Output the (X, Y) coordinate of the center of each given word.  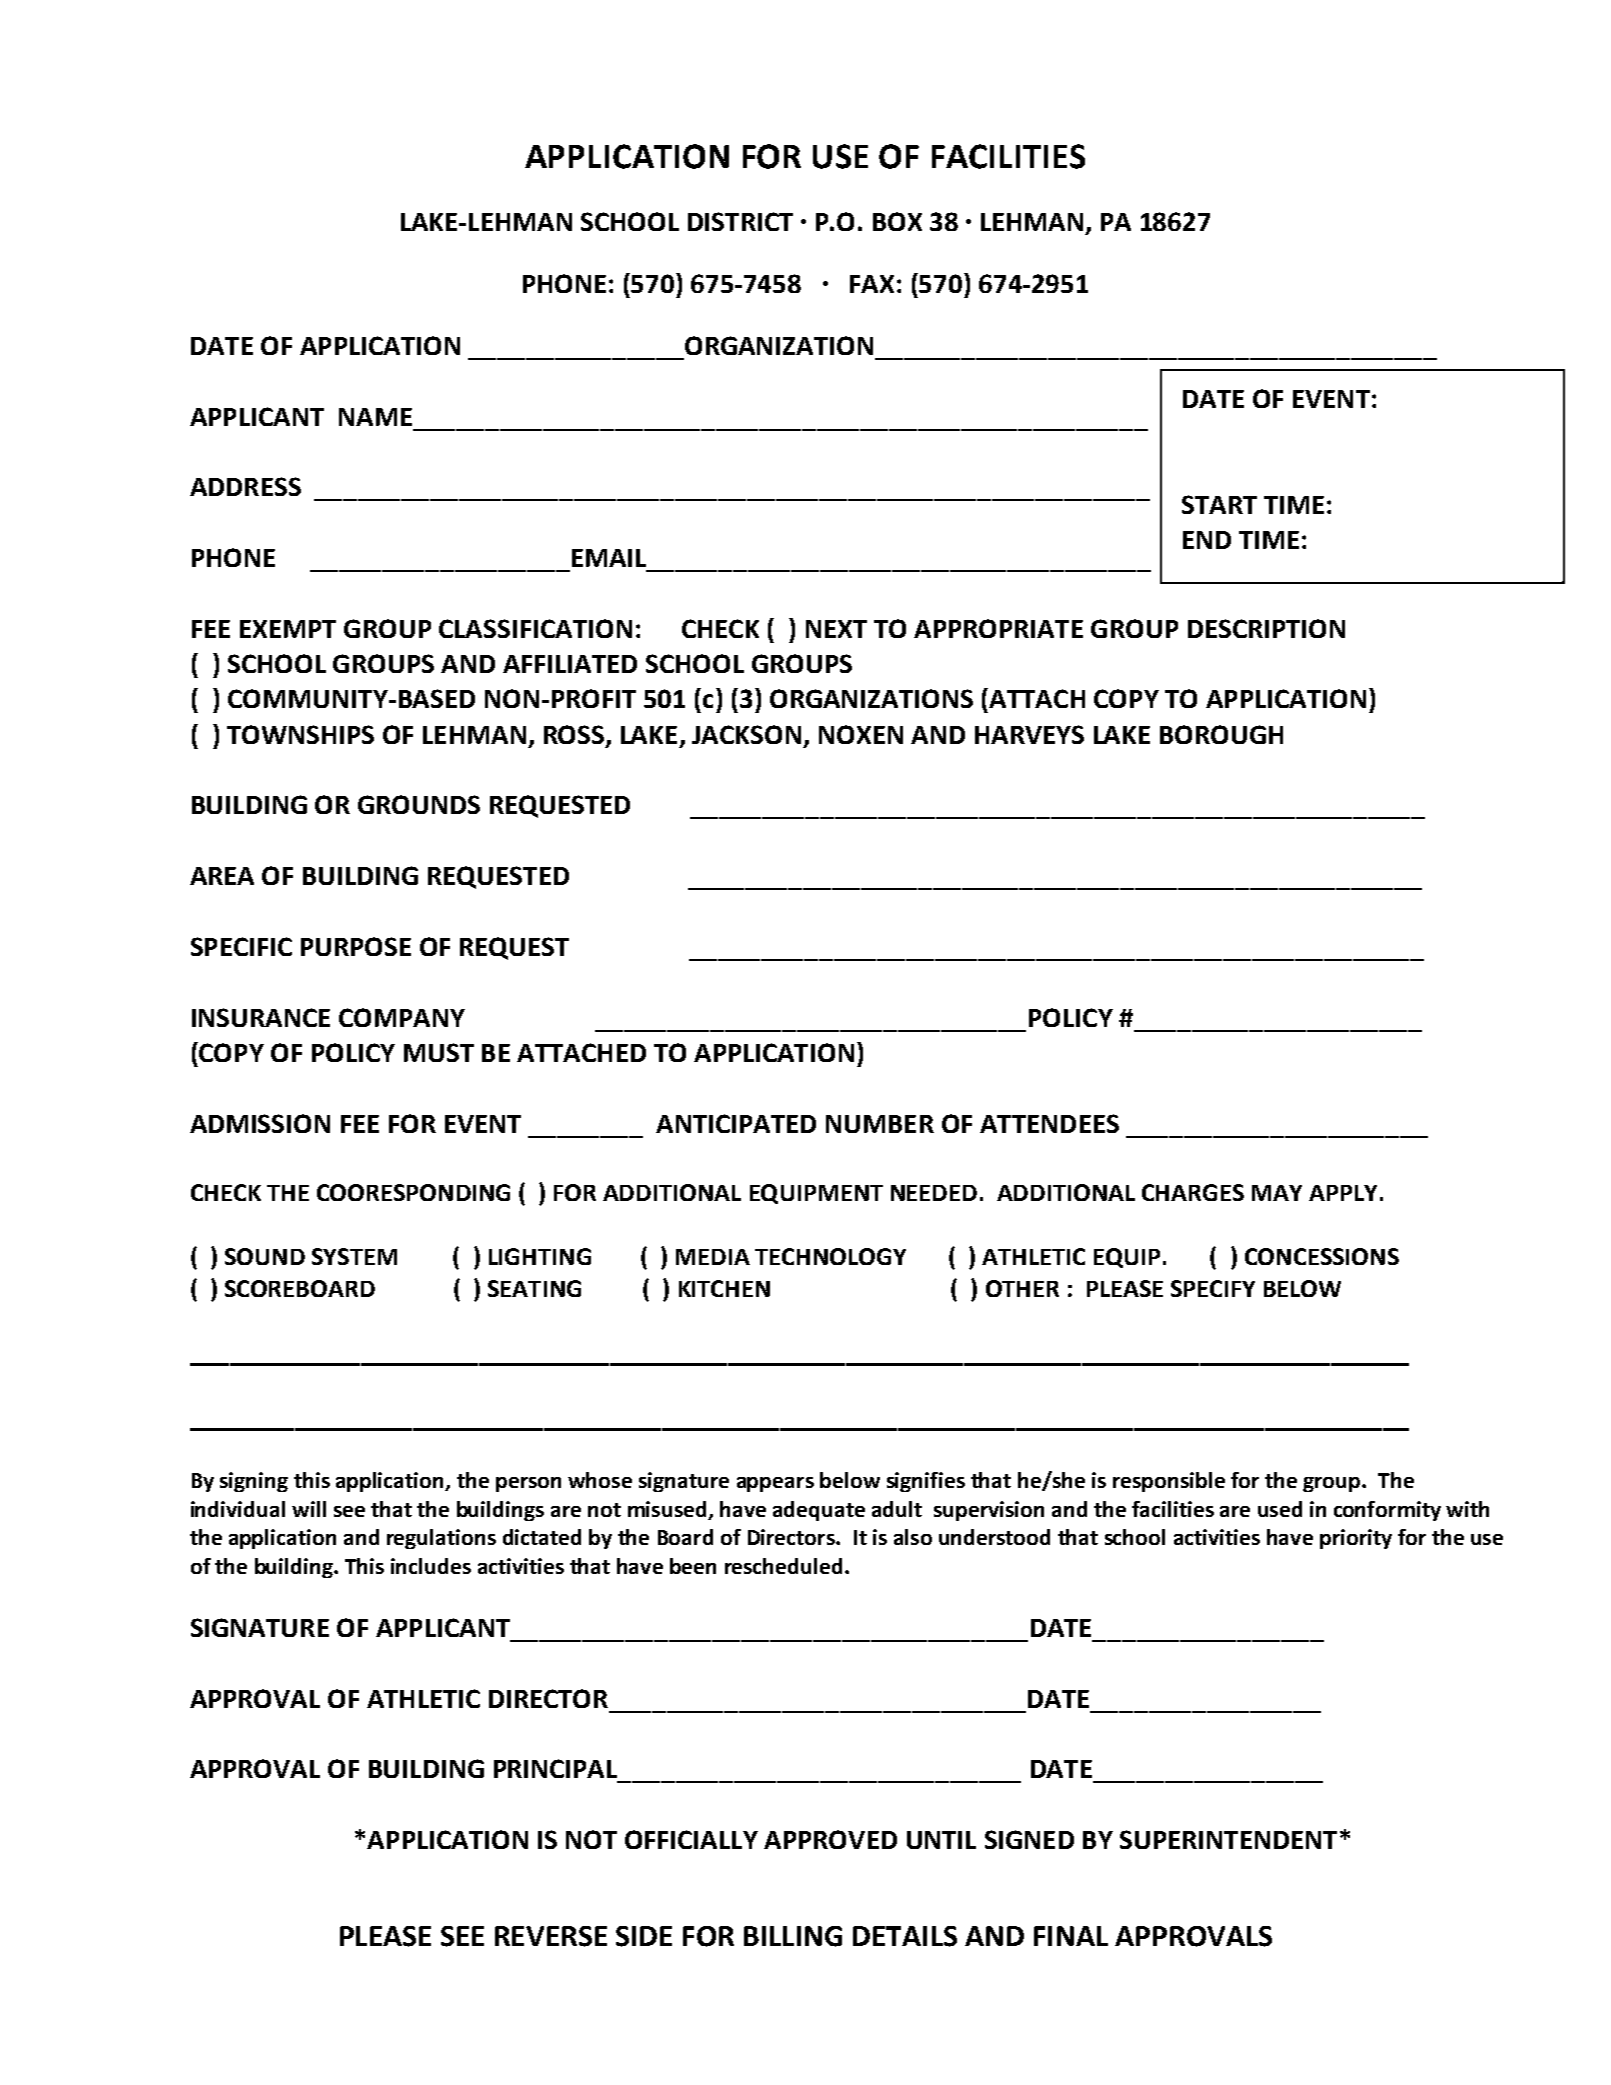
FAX (872, 284)
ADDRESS (245, 486)
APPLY (1343, 1193)
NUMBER (880, 1124)
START (1219, 504)
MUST (439, 1052)
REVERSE (551, 1936)
